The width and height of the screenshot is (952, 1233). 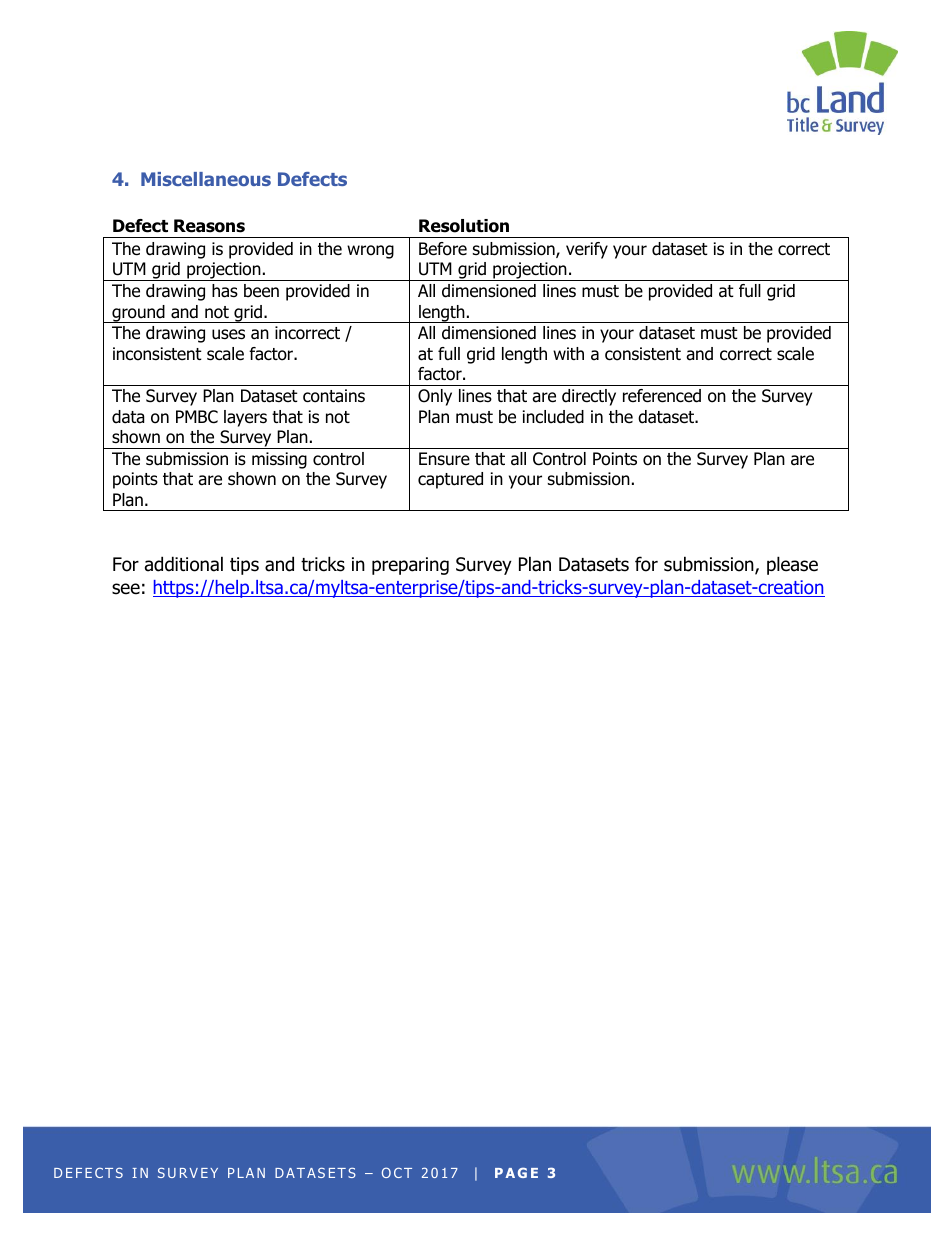 What do you see at coordinates (553, 417) in the screenshot?
I see `included` at bounding box center [553, 417].
